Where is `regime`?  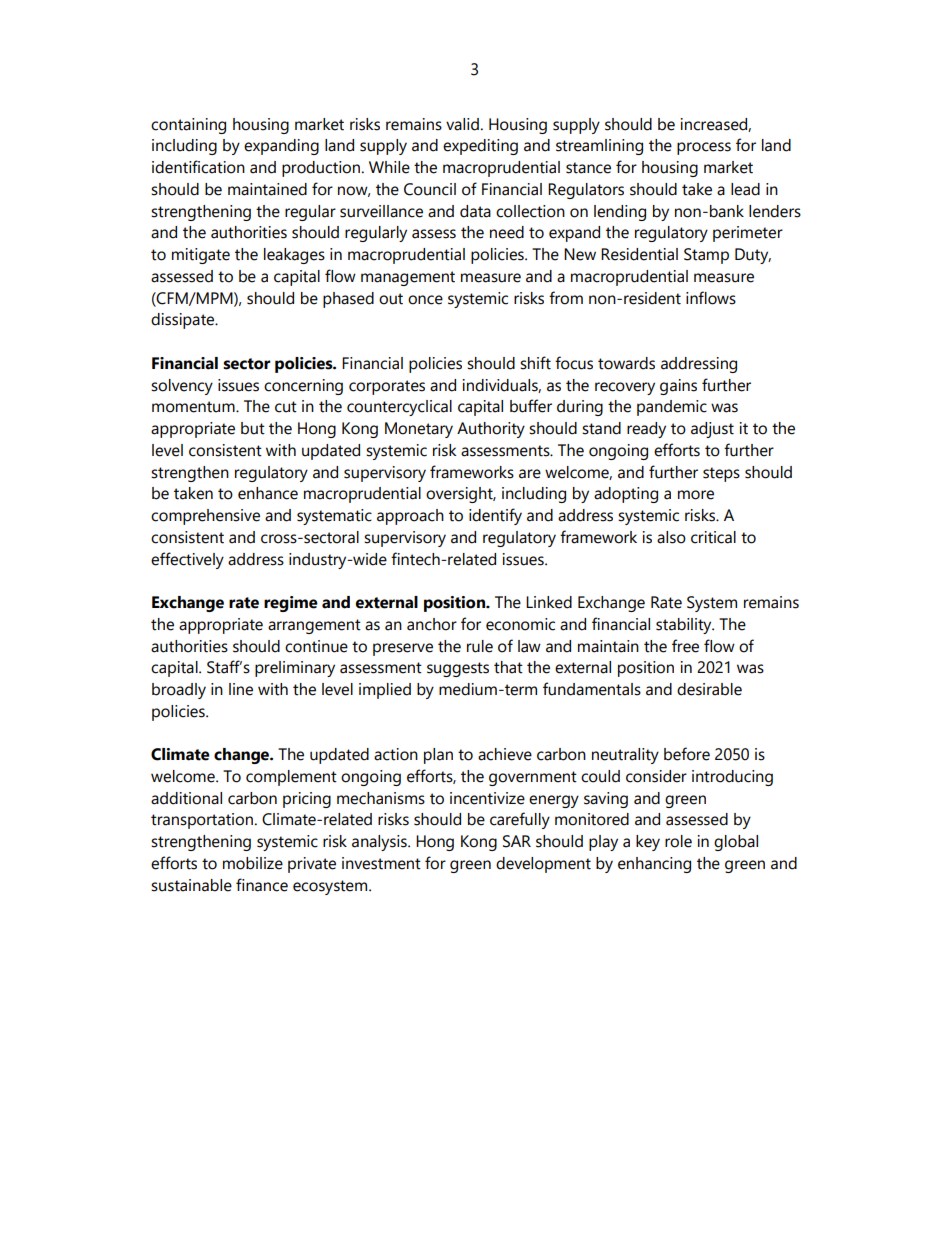
regime is located at coordinates (291, 604).
